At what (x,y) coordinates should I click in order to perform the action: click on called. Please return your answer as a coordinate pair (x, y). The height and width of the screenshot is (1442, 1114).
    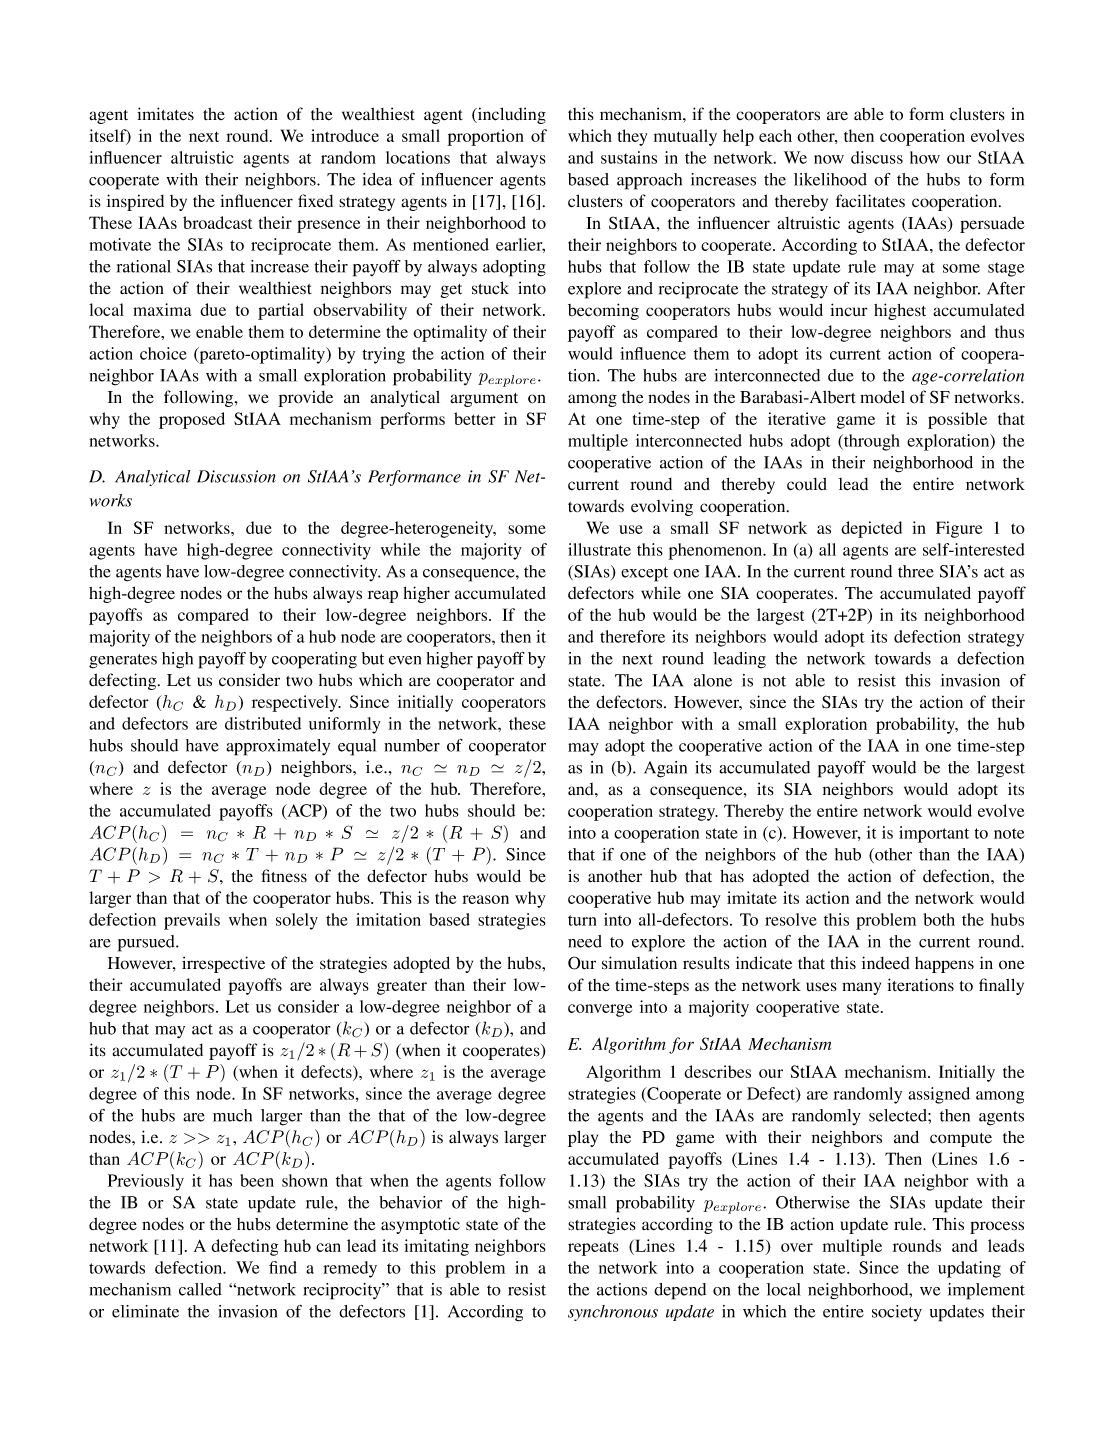
    Looking at the image, I should click on (200, 1289).
